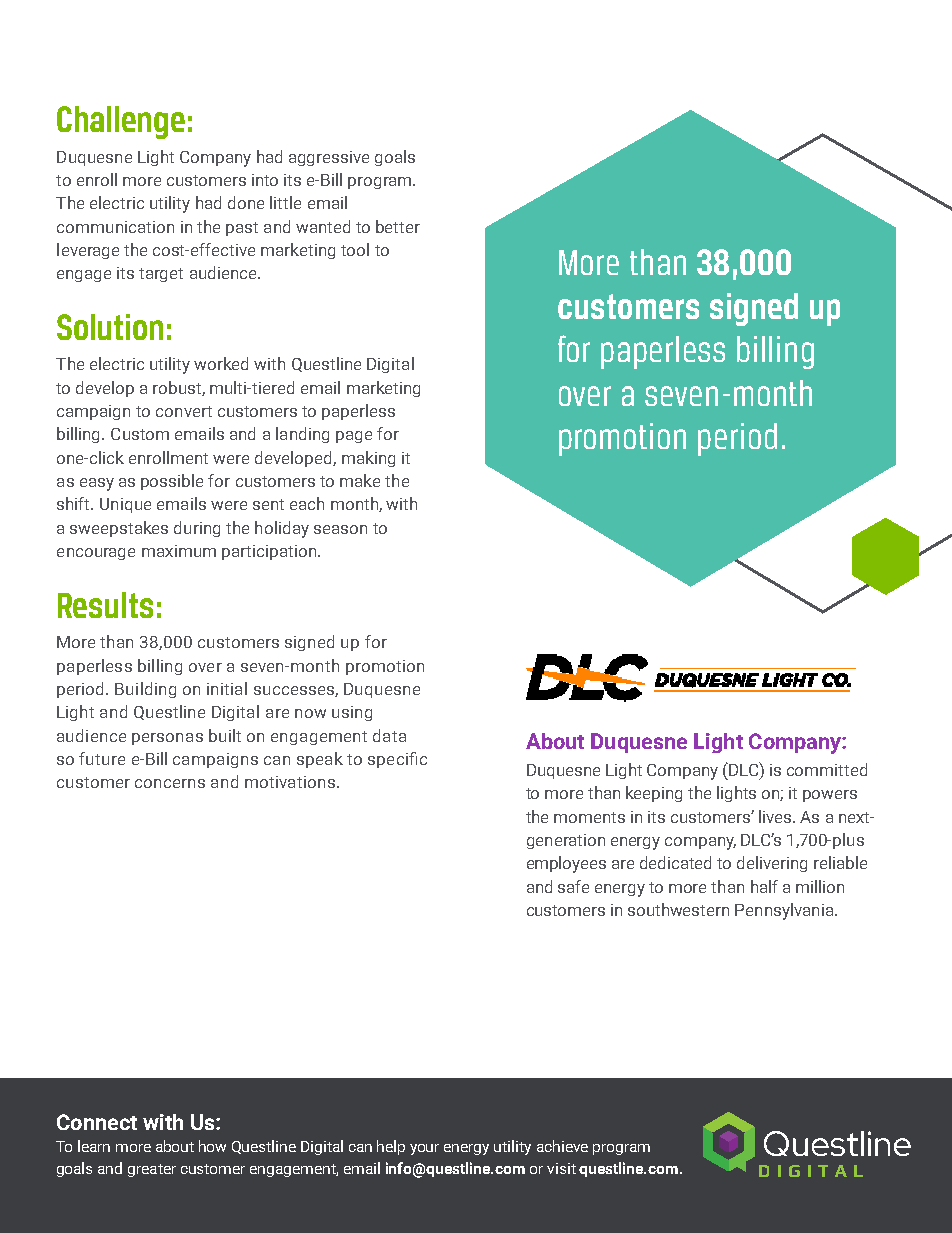 The width and height of the document is (952, 1233). What do you see at coordinates (170, 783) in the document?
I see `concerns` at bounding box center [170, 783].
